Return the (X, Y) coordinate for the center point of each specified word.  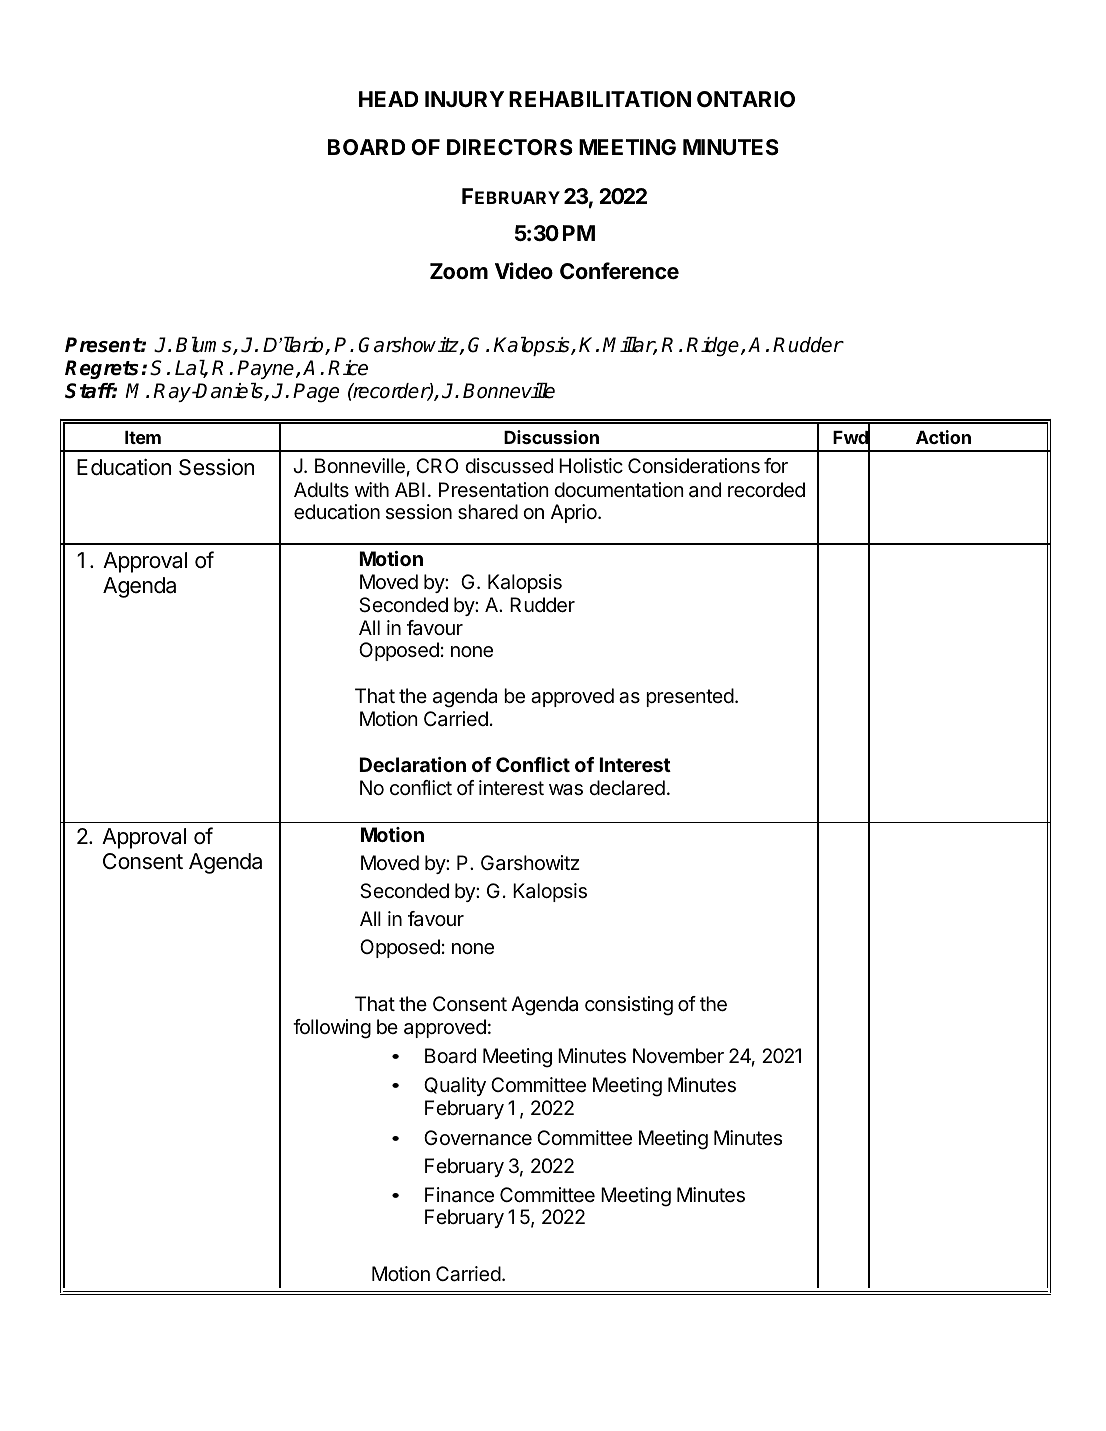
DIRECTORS (510, 147)
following (332, 1029)
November (678, 1056)
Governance (478, 1138)
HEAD (388, 99)
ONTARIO (746, 99)
